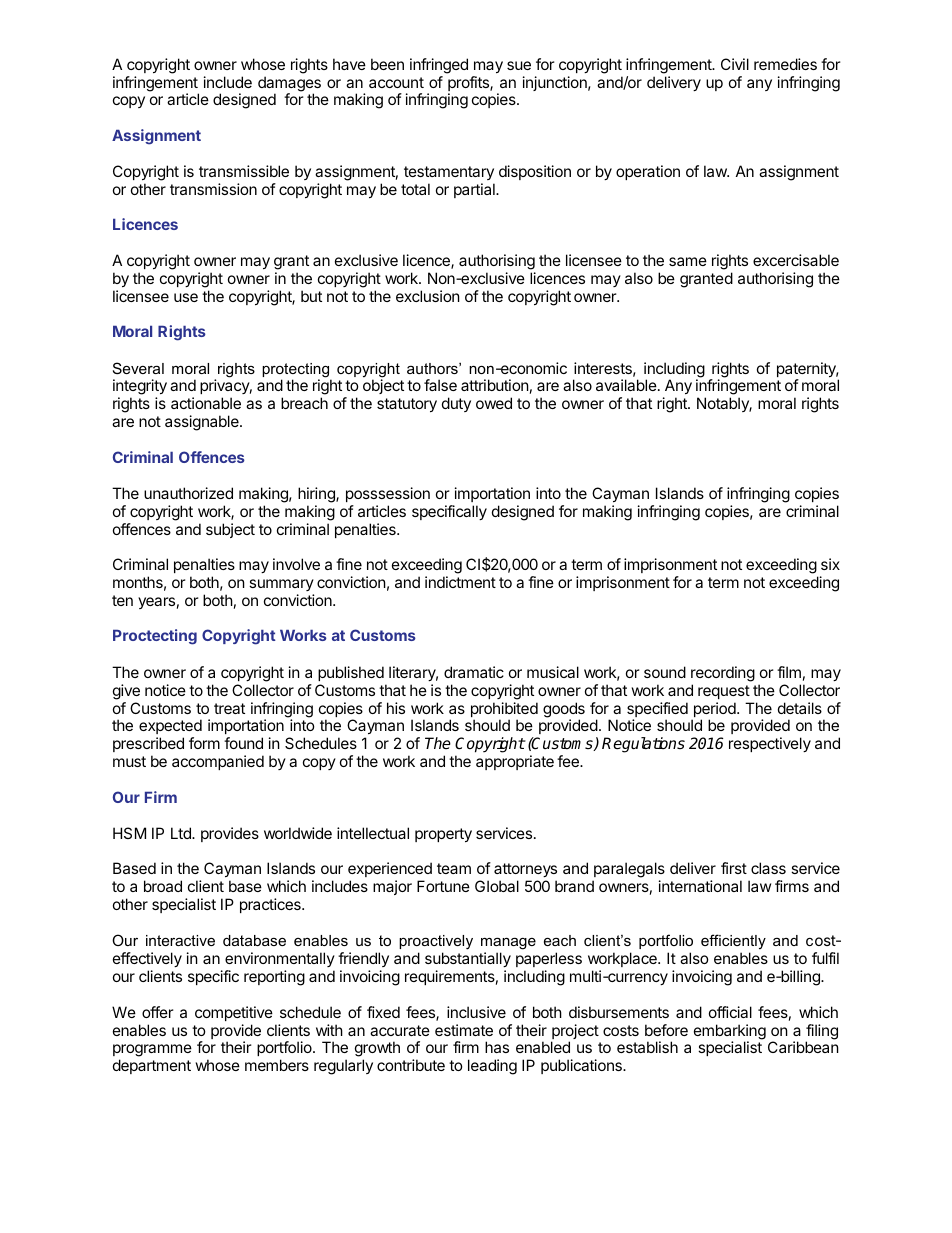  Describe the element at coordinates (206, 403) in the document. I see `actionable` at that location.
